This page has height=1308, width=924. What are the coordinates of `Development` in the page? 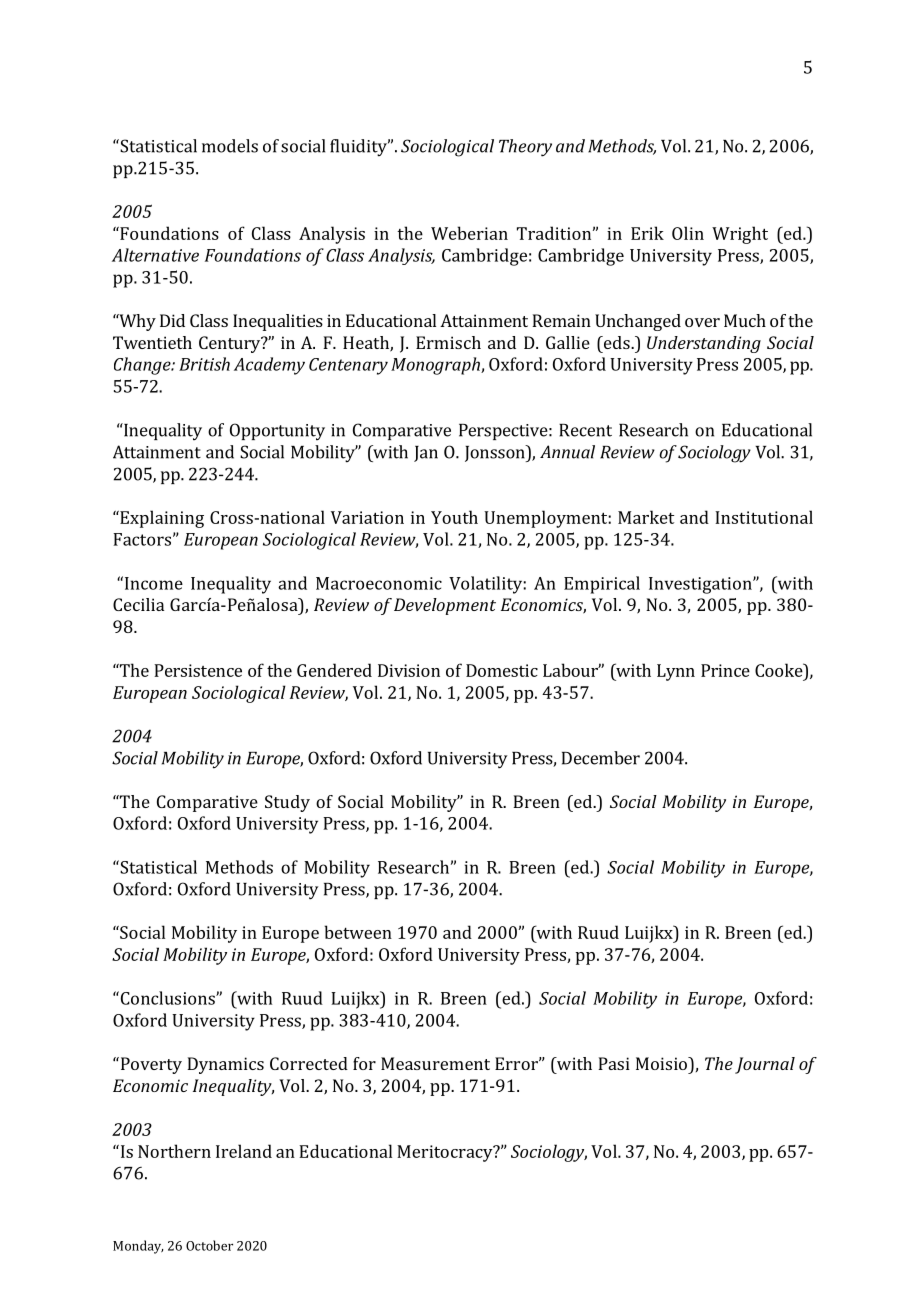 It's located at (445, 606).
